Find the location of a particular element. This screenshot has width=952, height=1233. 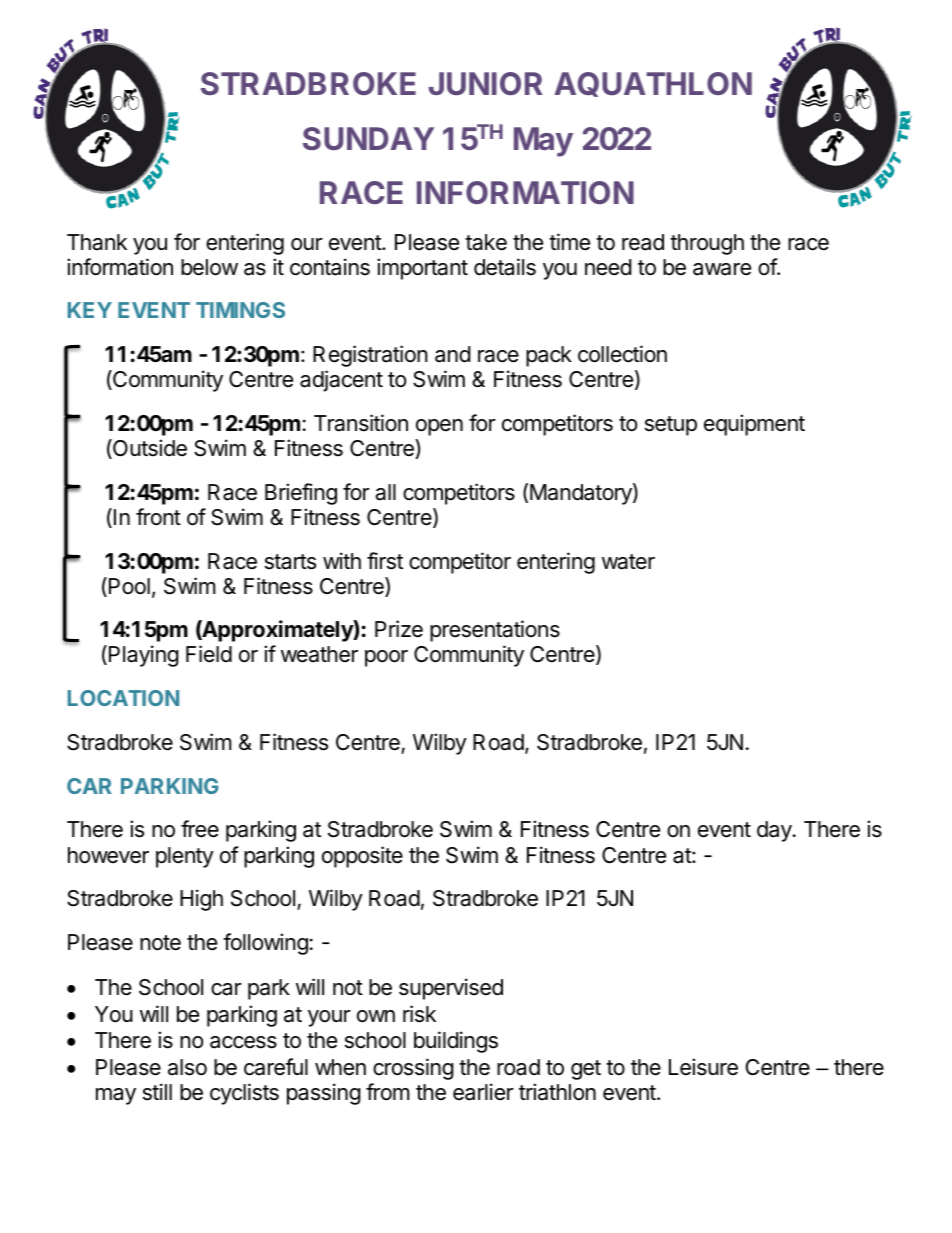

front is located at coordinates (158, 517).
